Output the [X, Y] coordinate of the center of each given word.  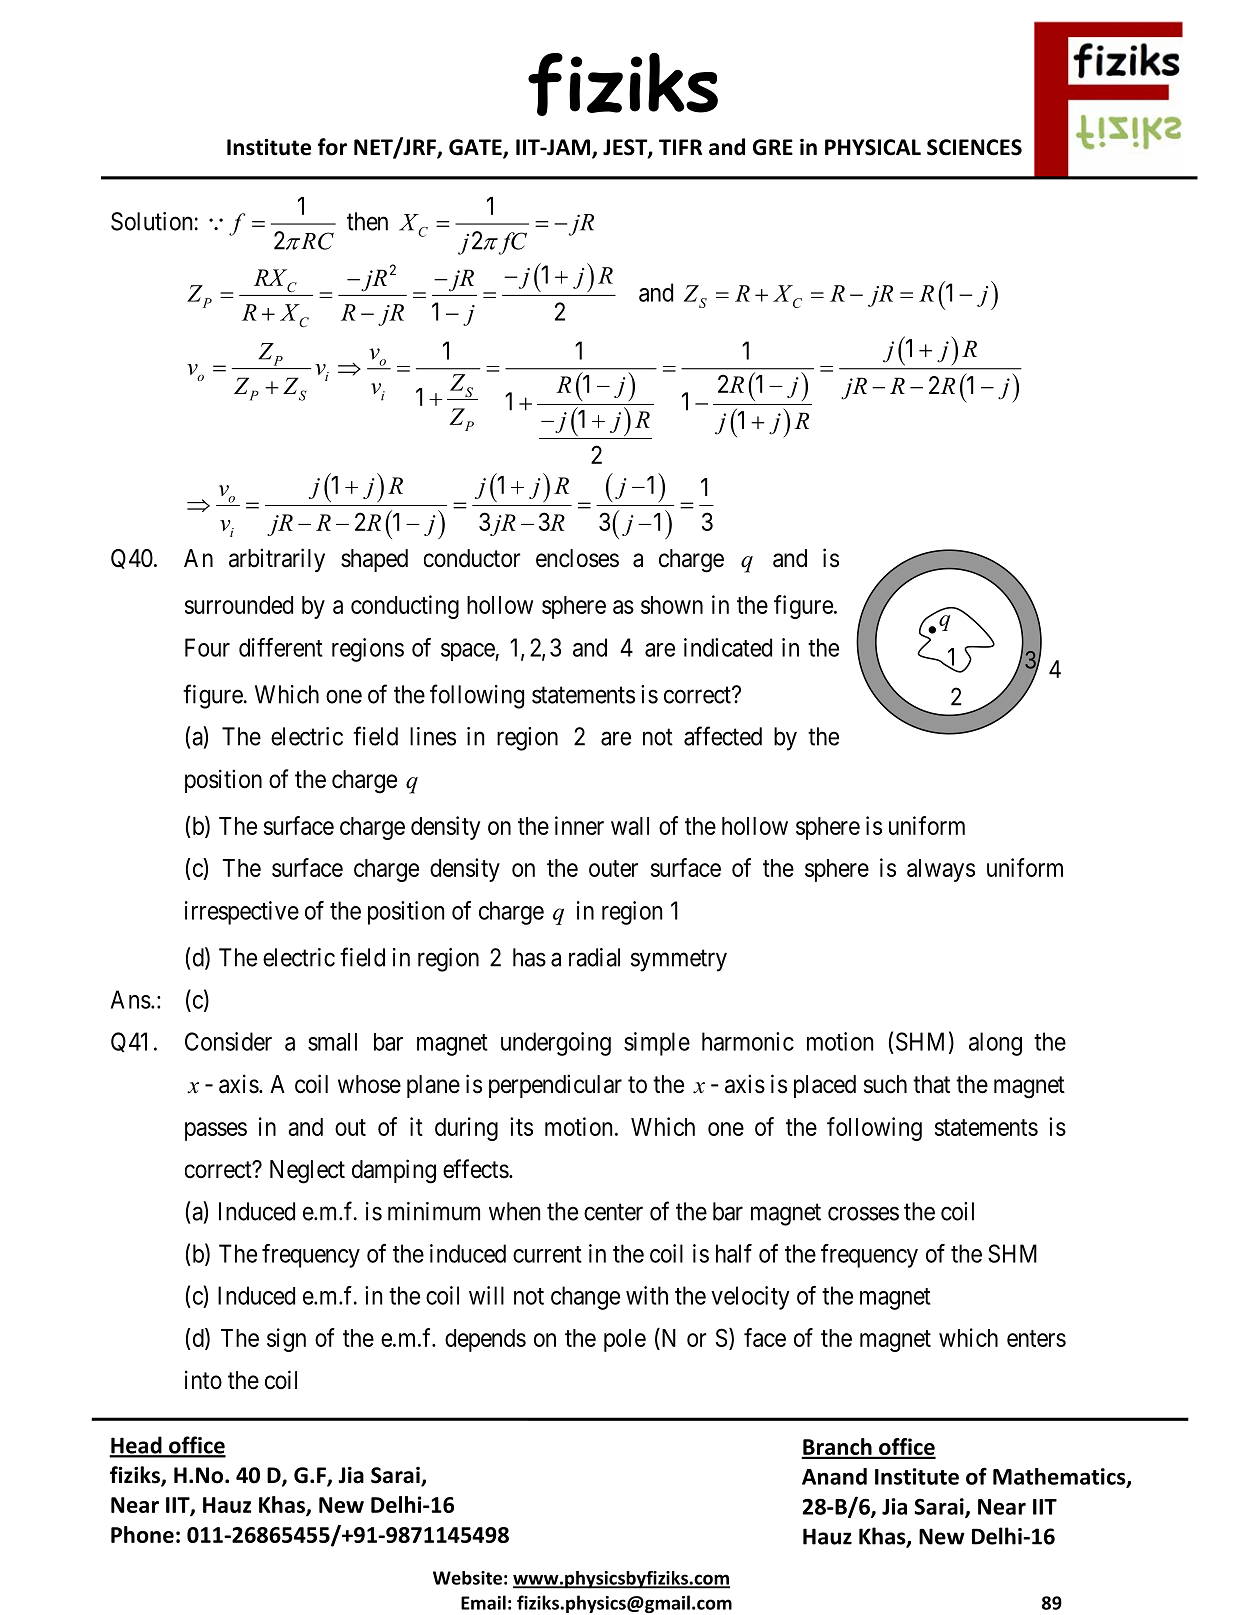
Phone [142, 1534]
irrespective [242, 913]
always [941, 870]
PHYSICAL [873, 147]
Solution [152, 221]
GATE [476, 148]
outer [613, 868]
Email [483, 1602]
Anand [834, 1476]
